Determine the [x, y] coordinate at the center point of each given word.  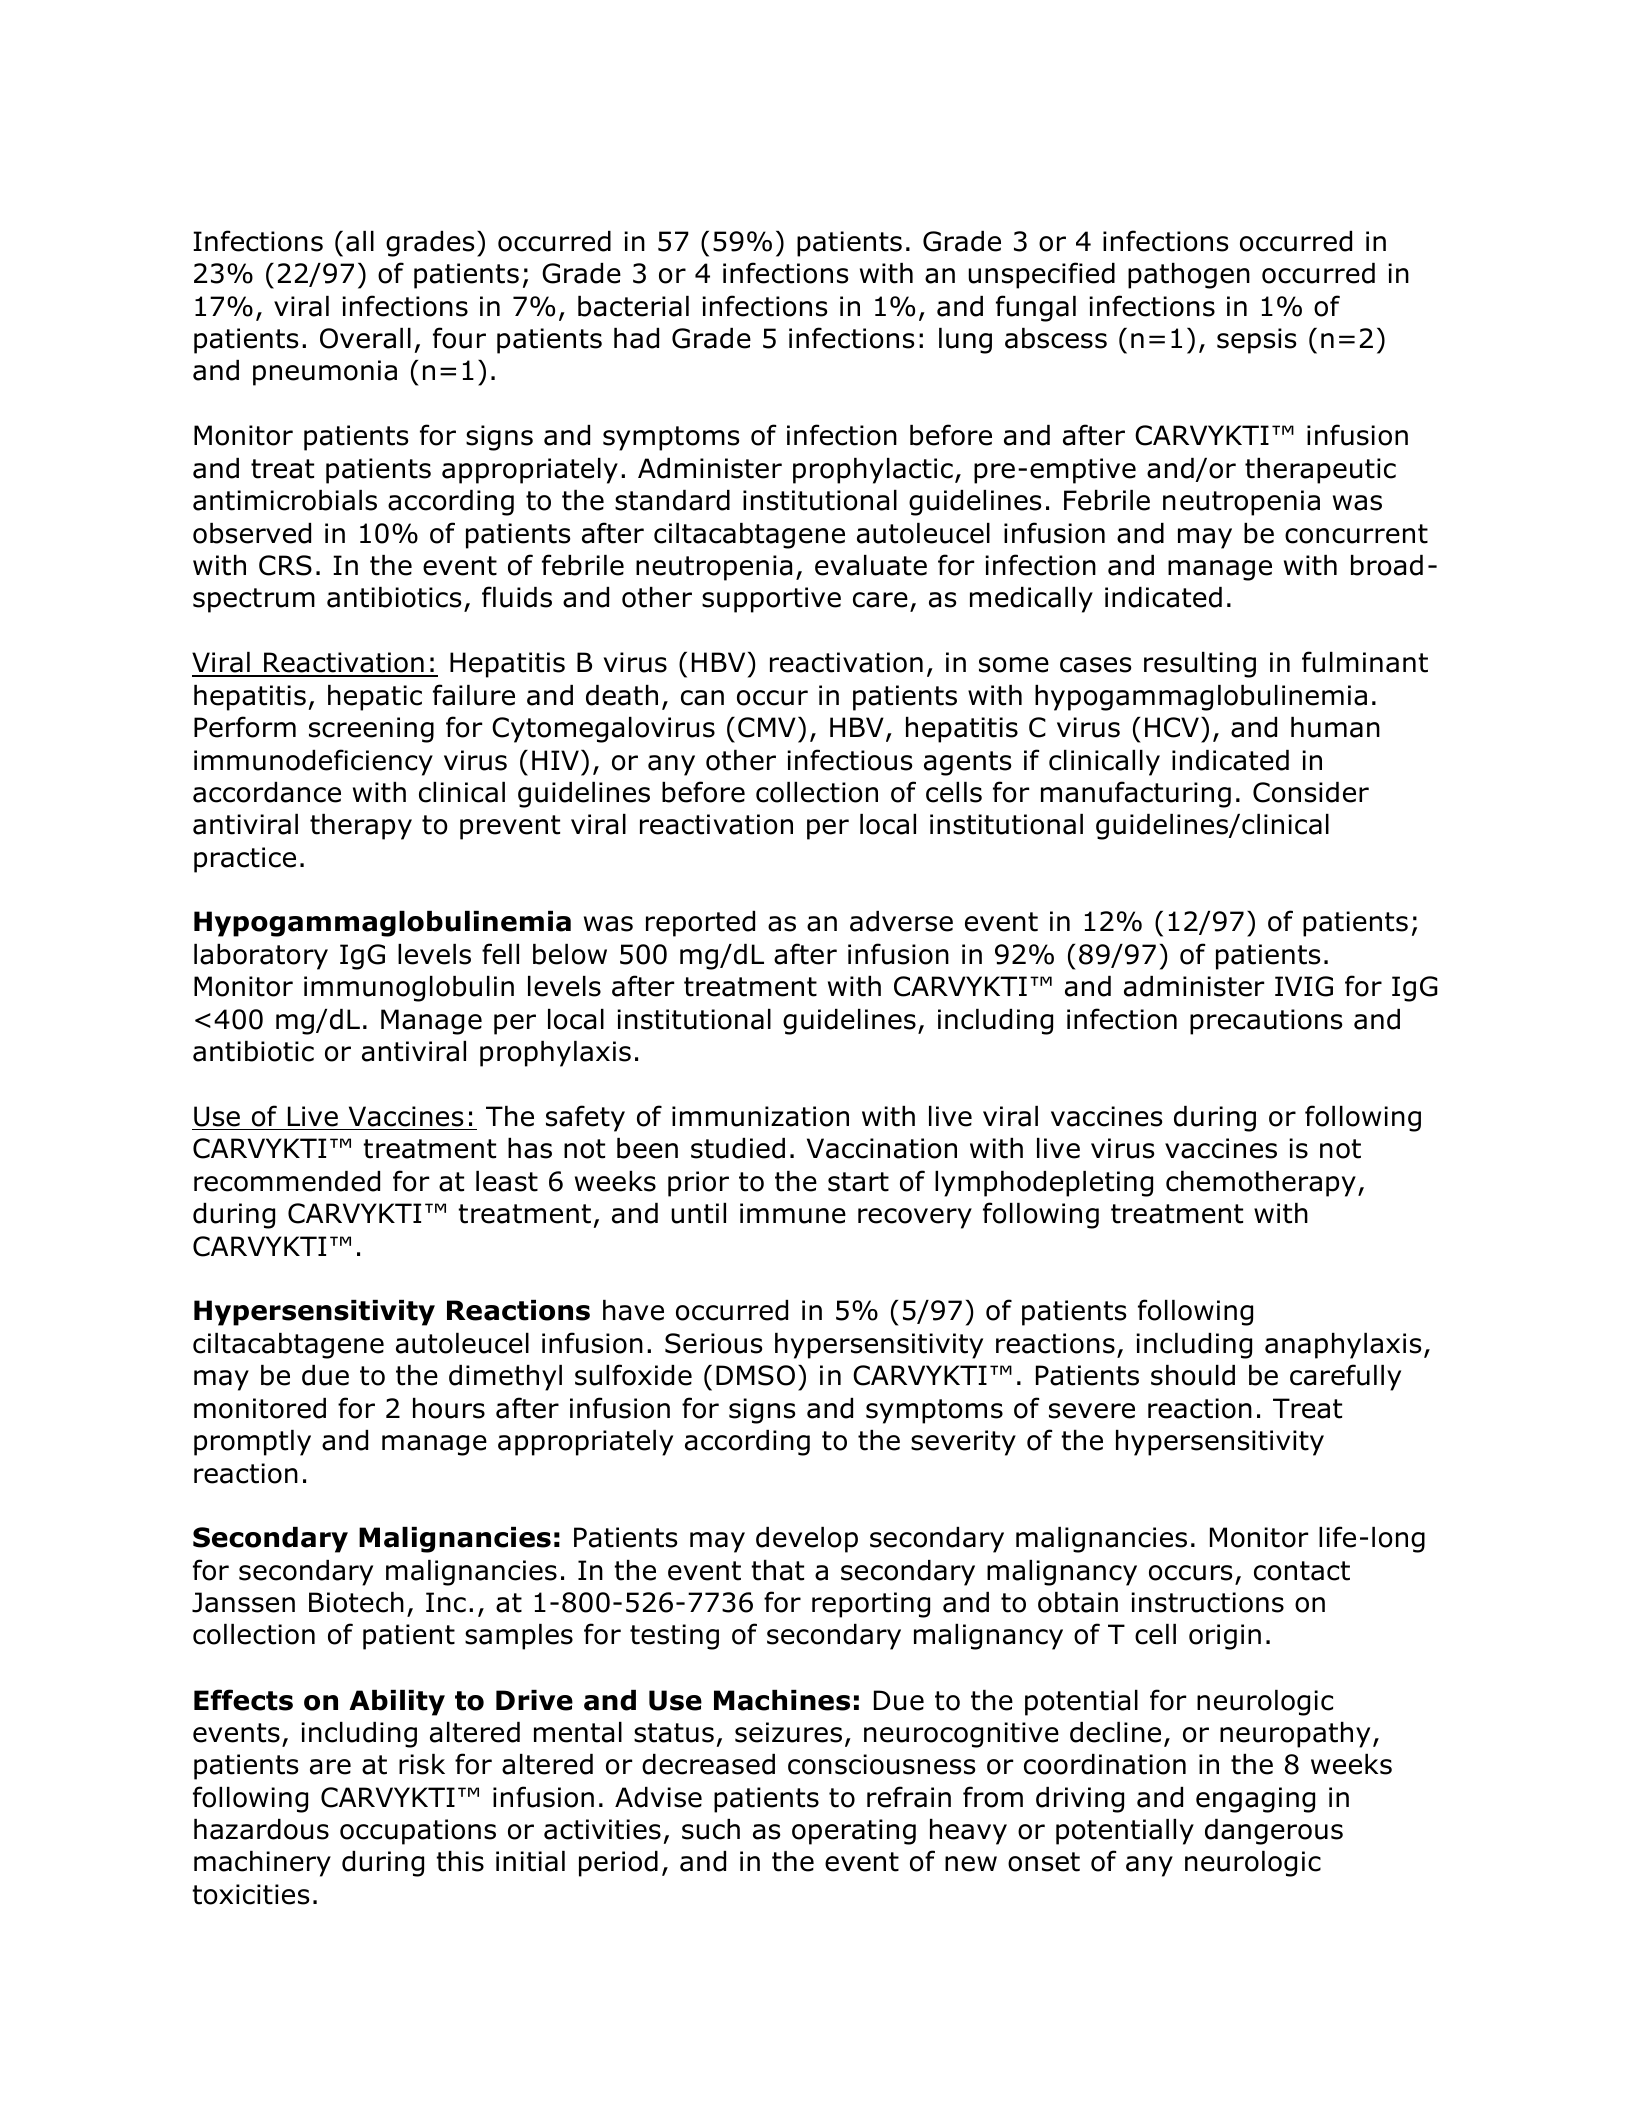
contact [1302, 1571]
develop [807, 1540]
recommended [287, 1181]
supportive [771, 600]
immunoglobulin [409, 989]
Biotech [356, 1602]
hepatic [375, 698]
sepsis [1256, 341]
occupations [418, 1832]
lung [965, 341]
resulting [1200, 665]
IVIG [1304, 986]
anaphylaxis [1343, 1346]
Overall [365, 338]
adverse [901, 921]
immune [793, 1213]
